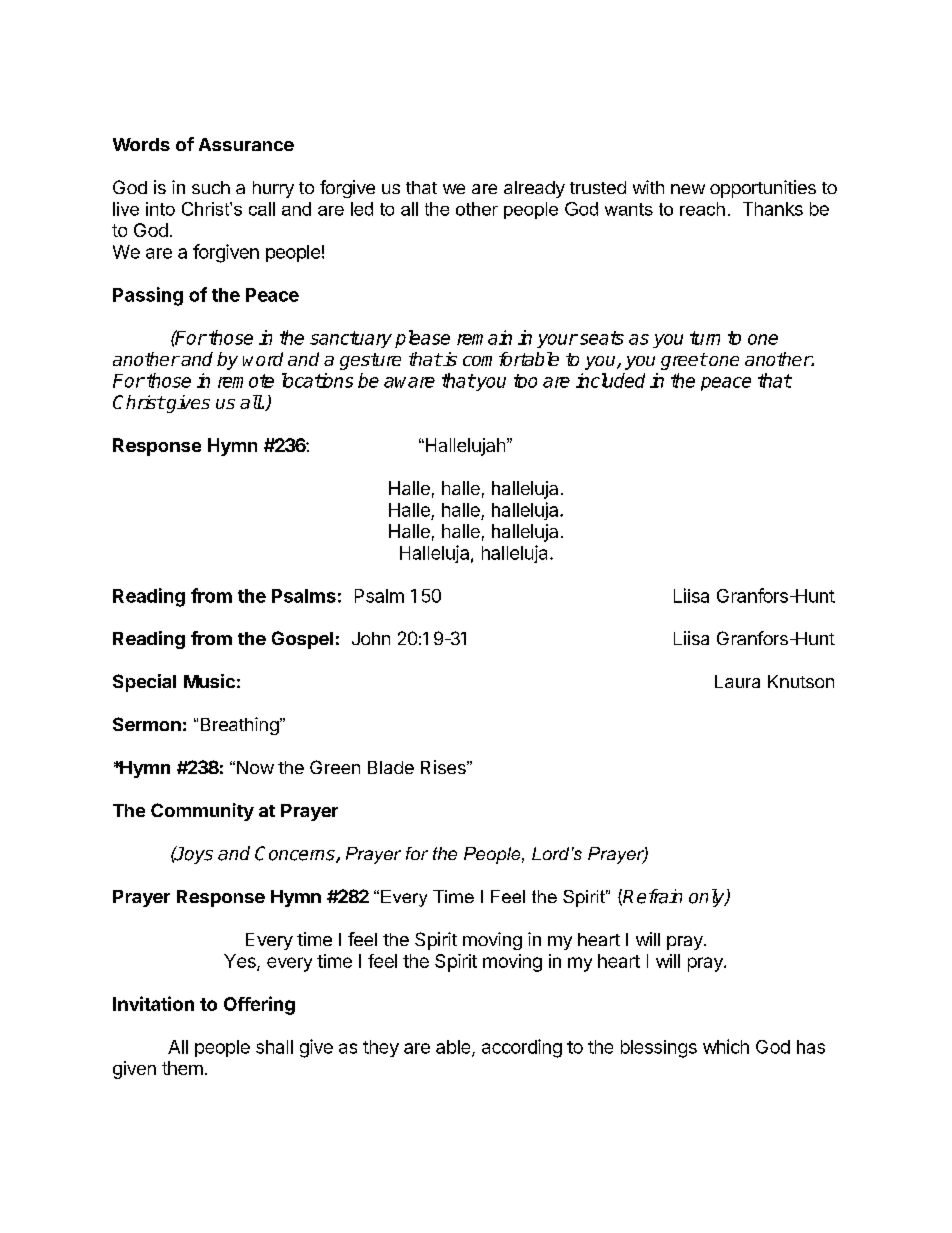 This screenshot has height=1233, width=952. Describe the element at coordinates (246, 381) in the screenshot. I see `remote` at that location.
